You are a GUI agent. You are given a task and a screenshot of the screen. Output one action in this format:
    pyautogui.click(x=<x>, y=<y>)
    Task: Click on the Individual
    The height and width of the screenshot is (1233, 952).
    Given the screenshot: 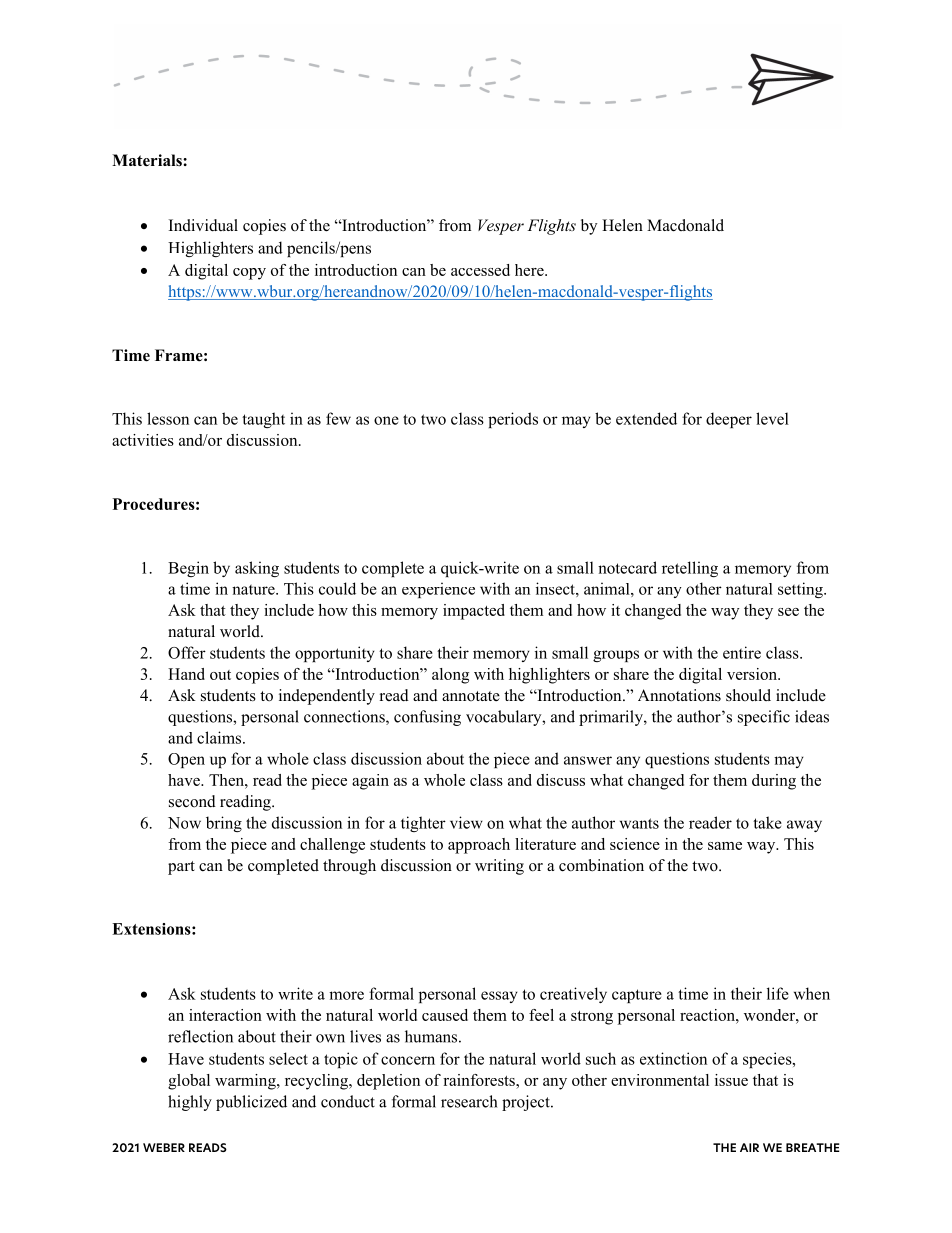 What is the action you would take?
    pyautogui.click(x=203, y=225)
